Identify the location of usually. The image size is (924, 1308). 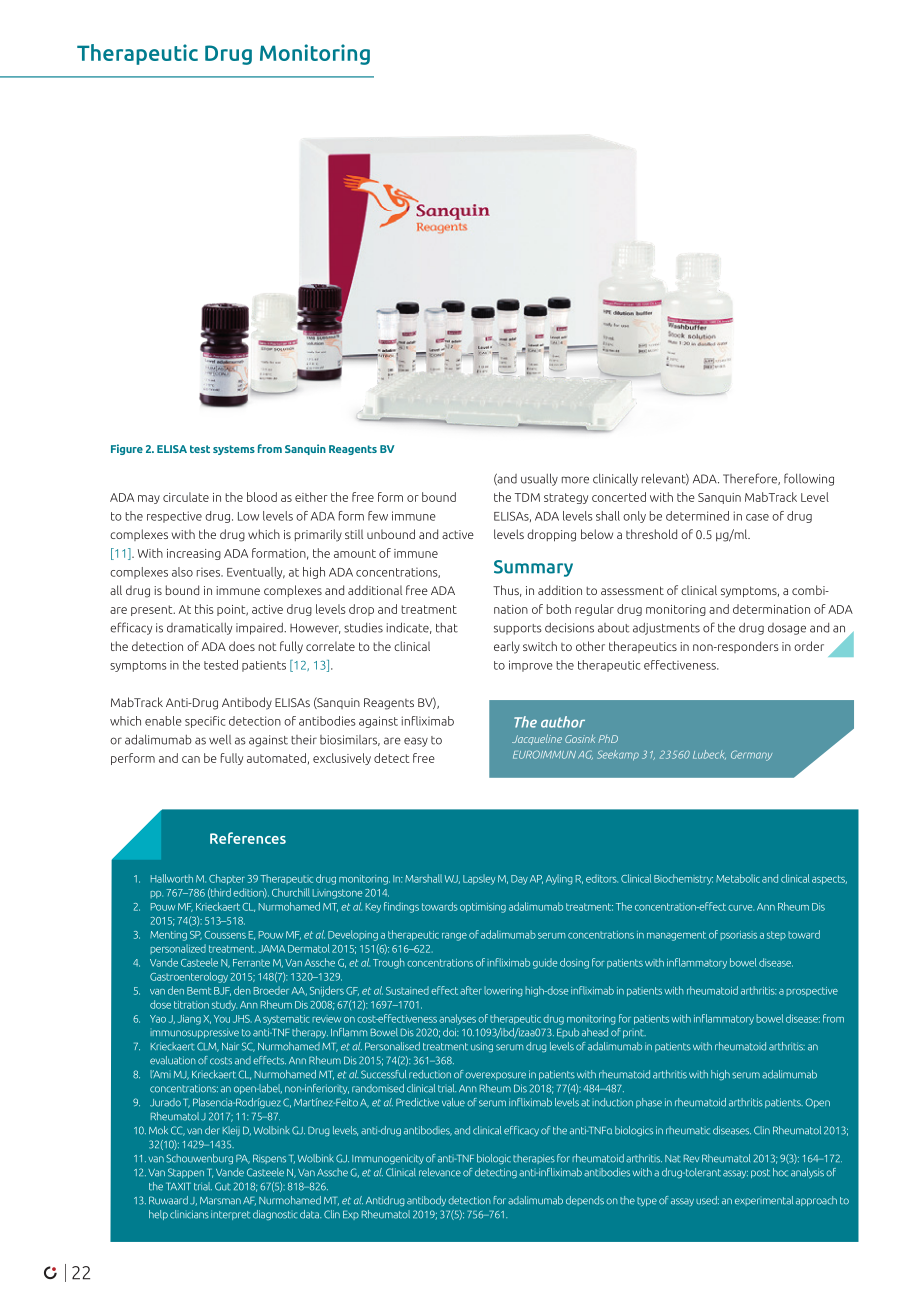
(539, 479).
